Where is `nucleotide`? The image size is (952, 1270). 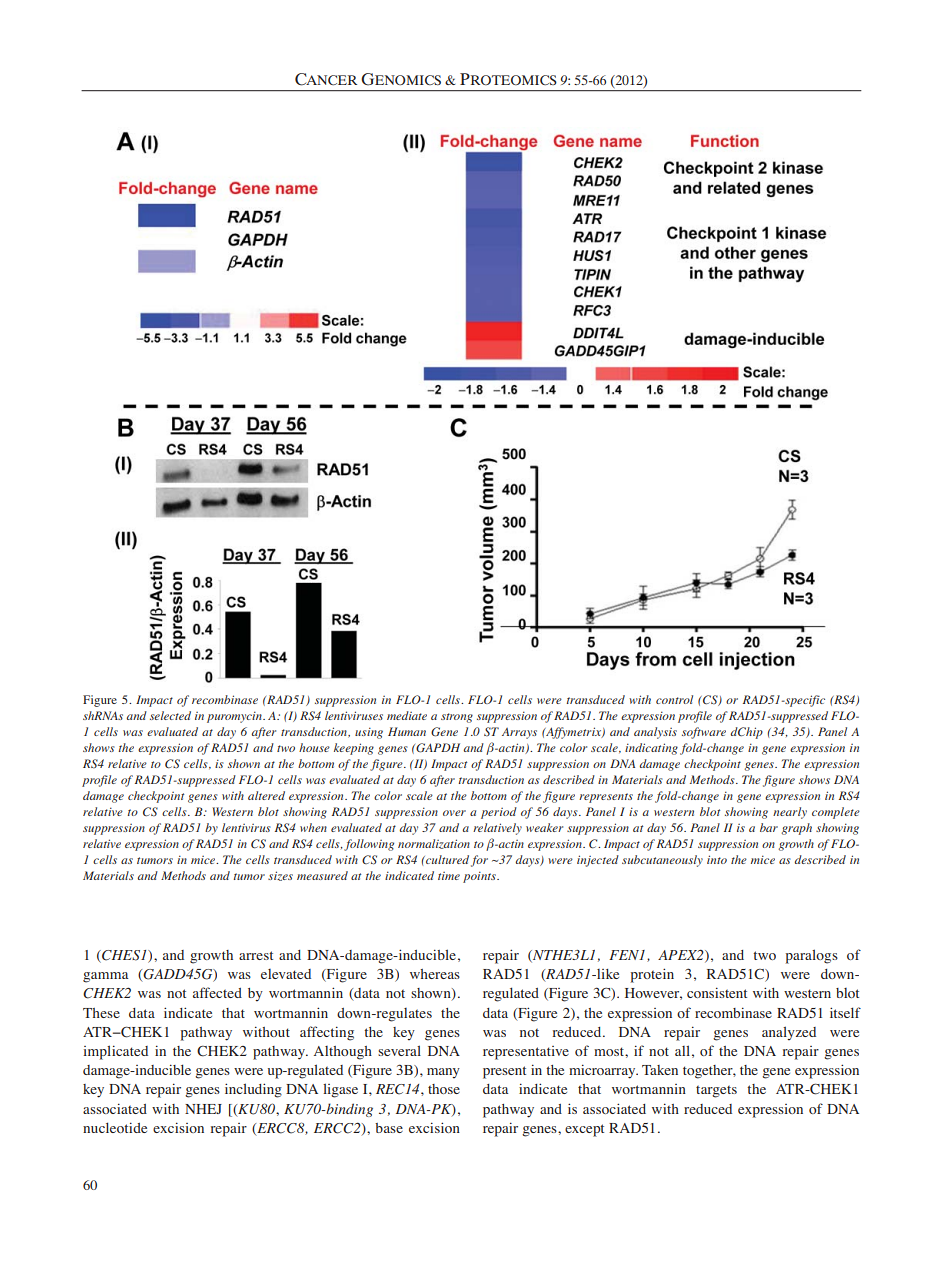 nucleotide is located at coordinates (115, 1127).
